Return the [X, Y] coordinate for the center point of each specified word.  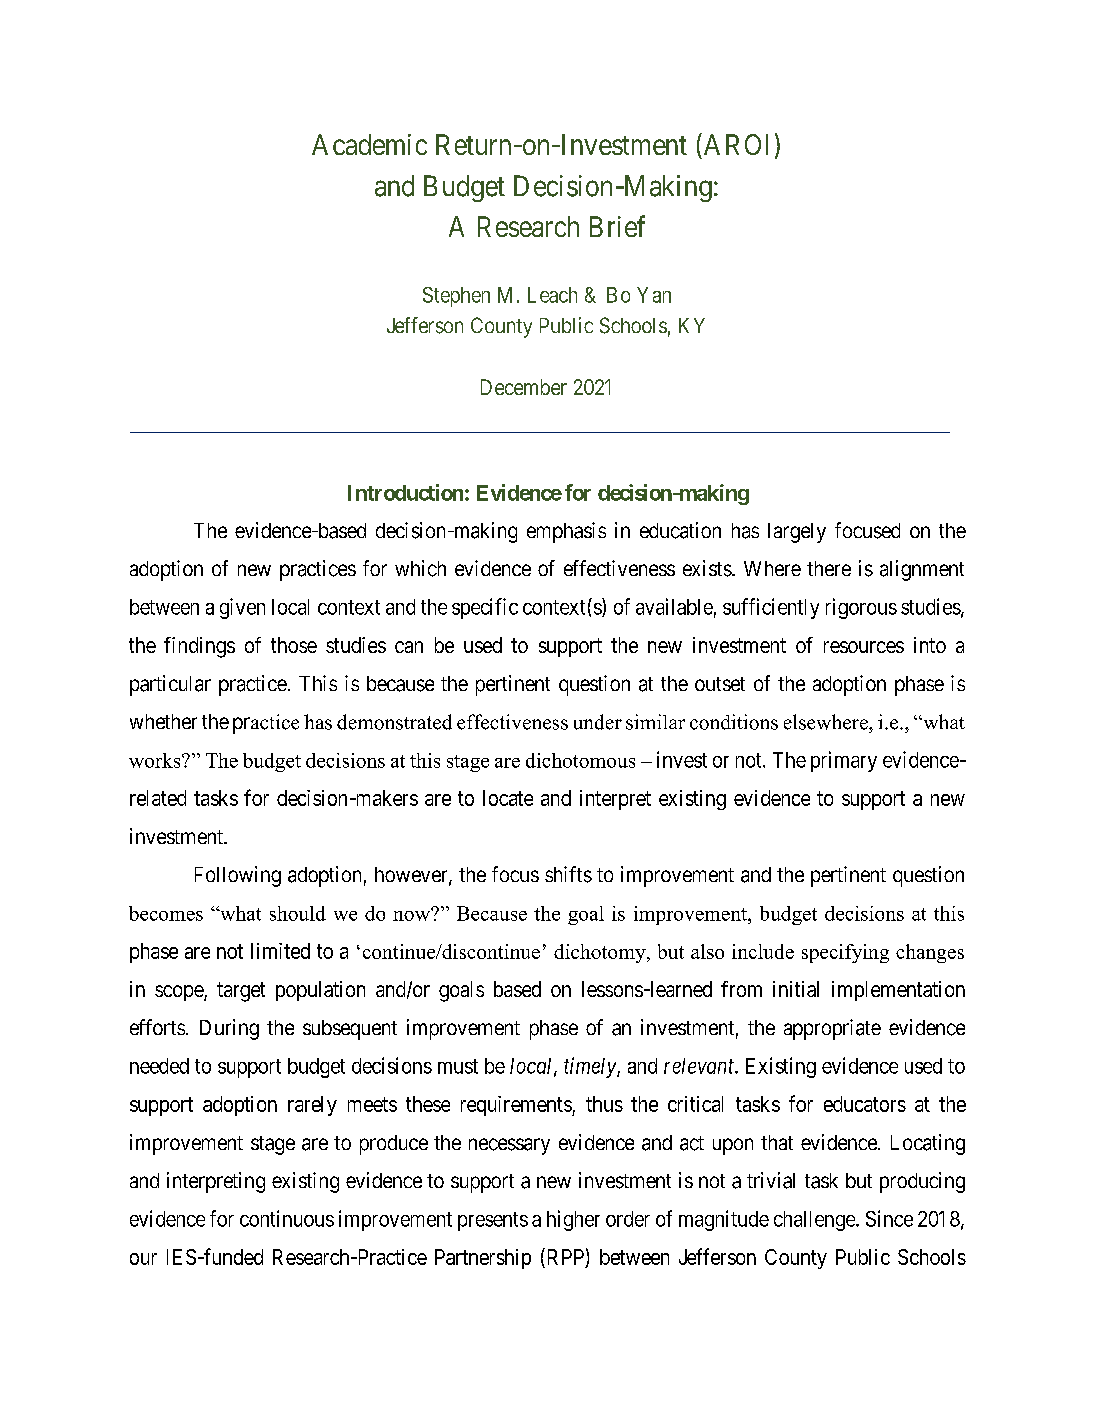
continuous [287, 1218]
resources [864, 647]
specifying [845, 953]
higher [573, 1220]
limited [280, 951]
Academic [369, 144]
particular [170, 685]
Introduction [405, 492]
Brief [617, 226]
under [598, 722]
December [524, 387]
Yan [654, 295]
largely [797, 533]
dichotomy [601, 953]
